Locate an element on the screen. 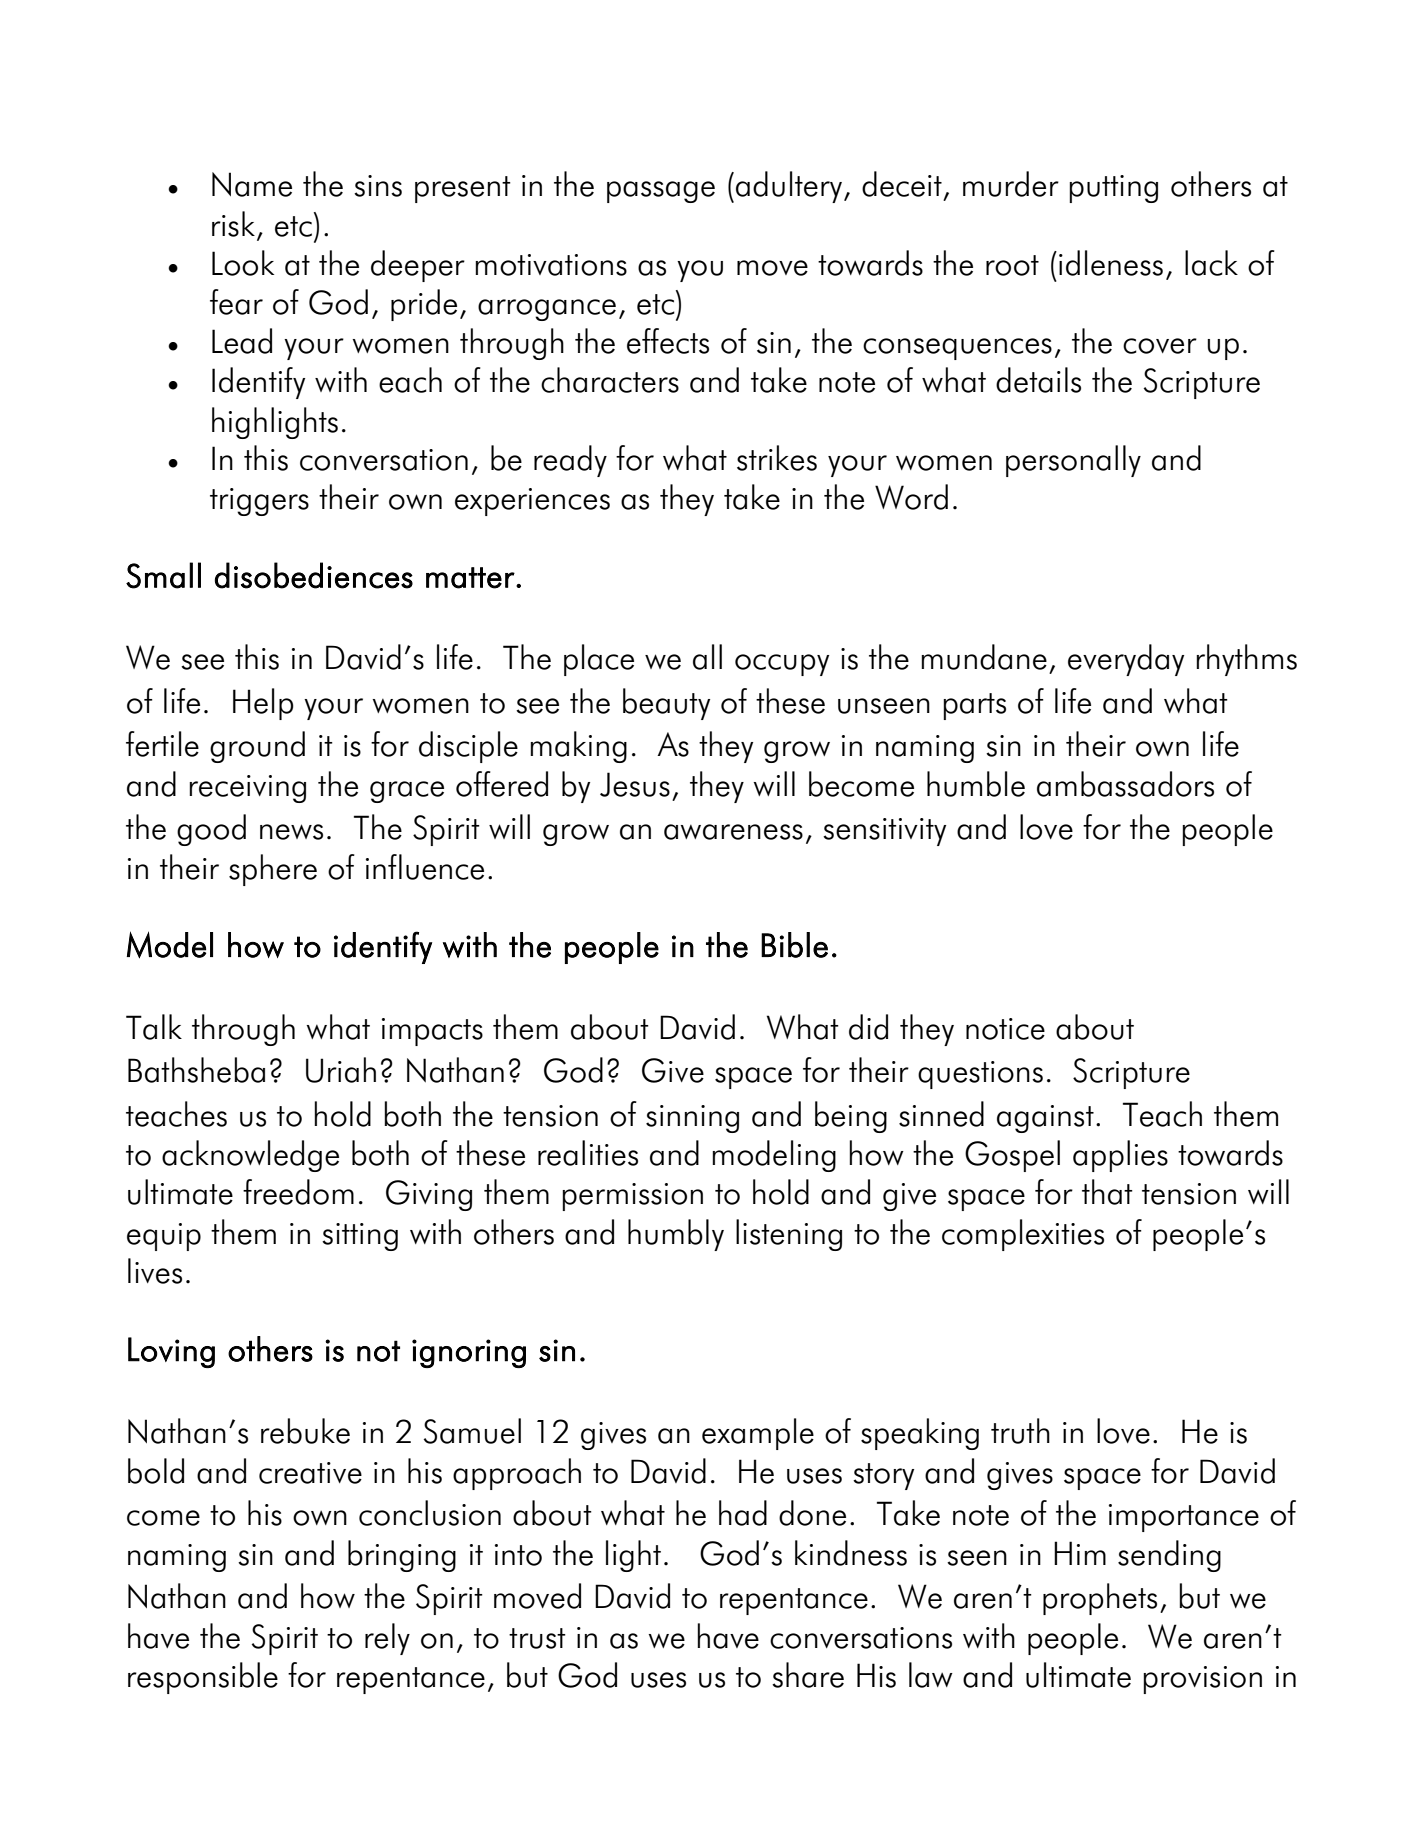 The image size is (1427, 1847). risk is located at coordinates (233, 224).
